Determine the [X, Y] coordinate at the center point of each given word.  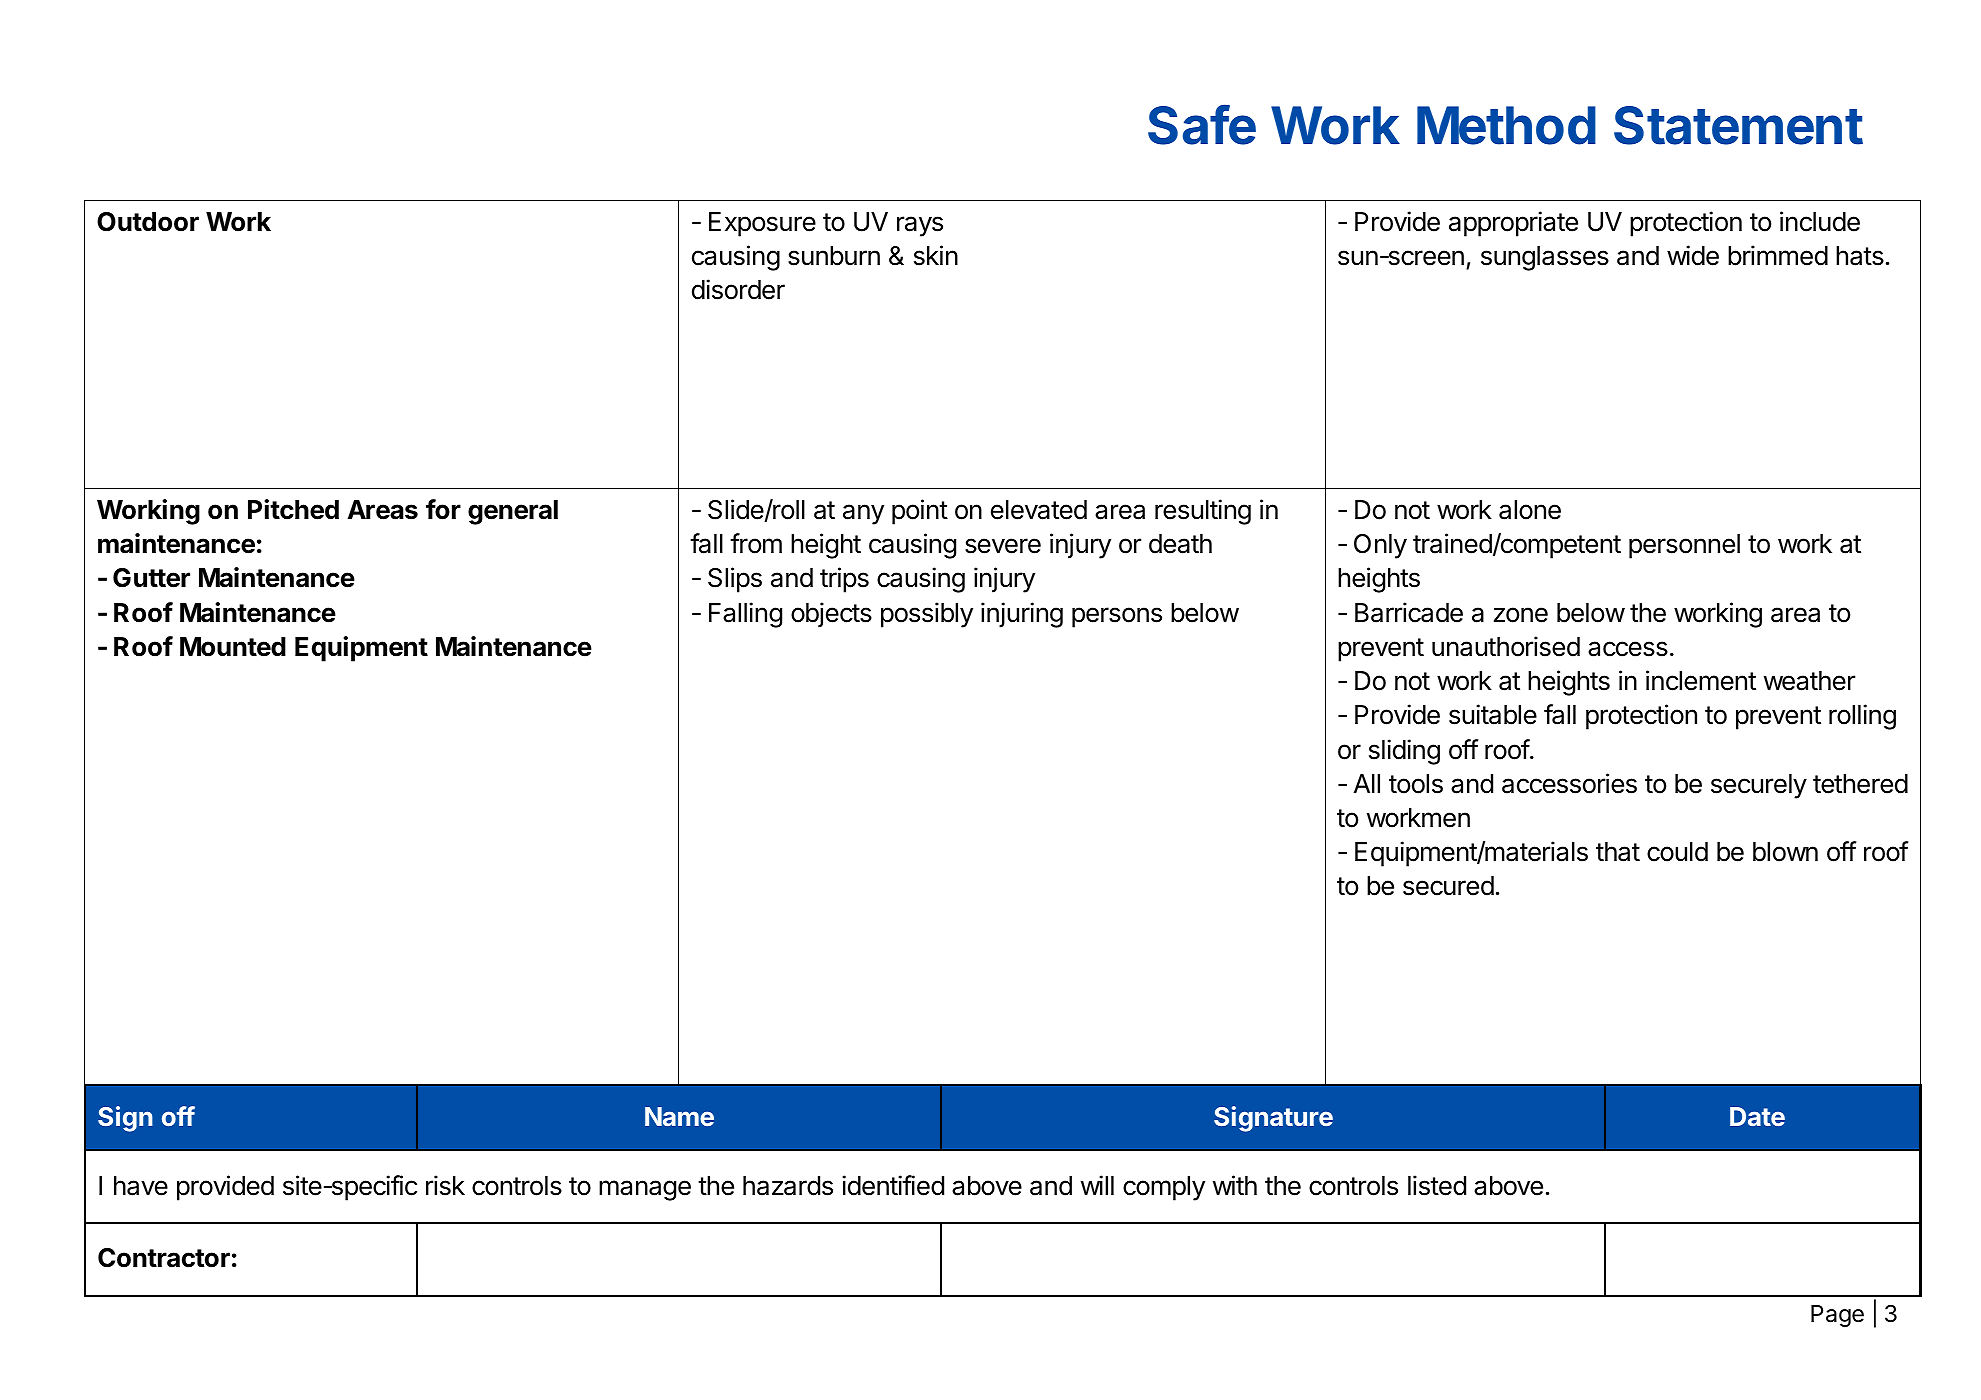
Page [1837, 1316]
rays [920, 226]
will [1097, 1185]
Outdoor [148, 222]
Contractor [164, 1258]
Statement [1738, 125]
